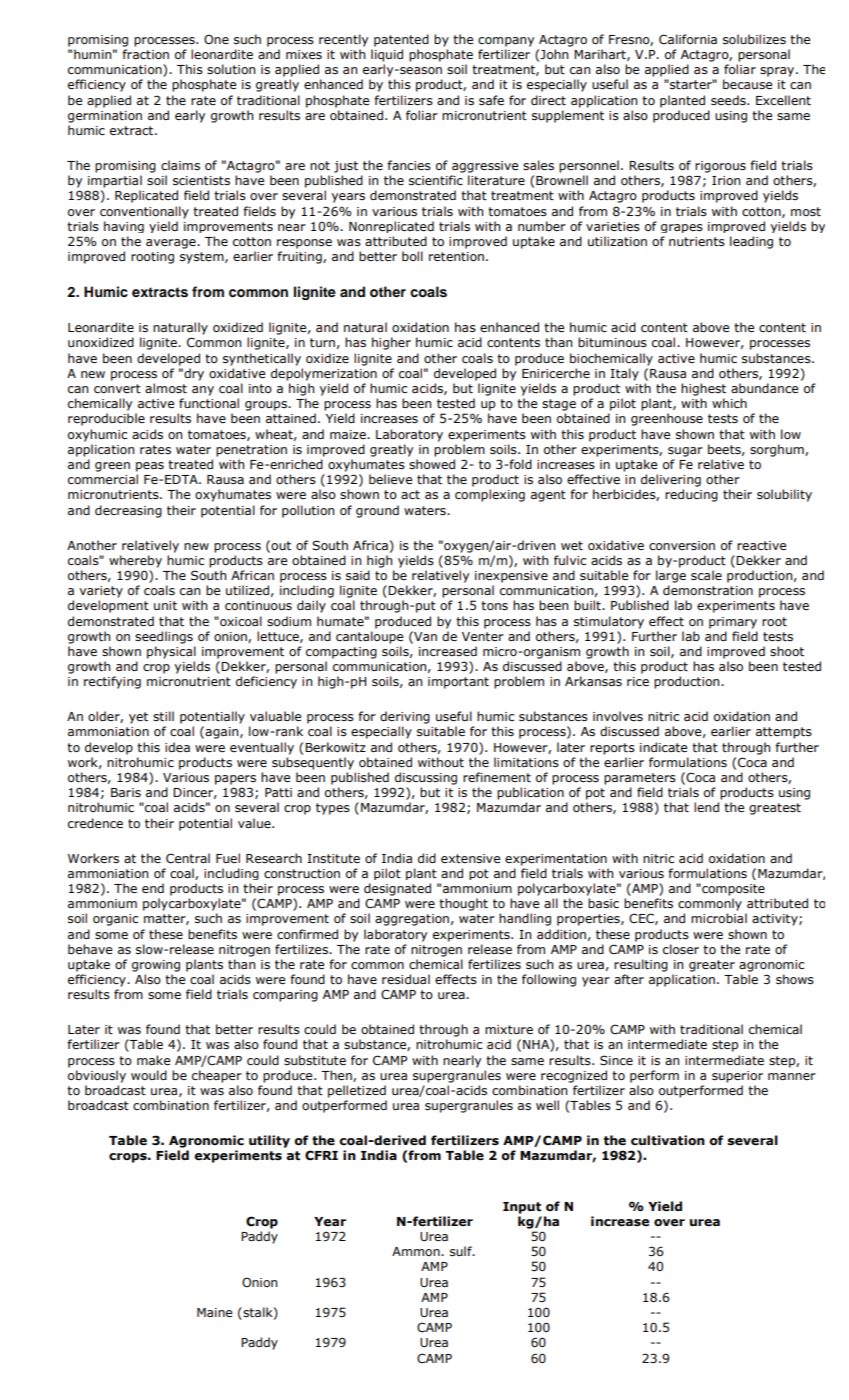 This screenshot has height=1400, width=849. What do you see at coordinates (145, 54) in the screenshot?
I see `fraction` at bounding box center [145, 54].
